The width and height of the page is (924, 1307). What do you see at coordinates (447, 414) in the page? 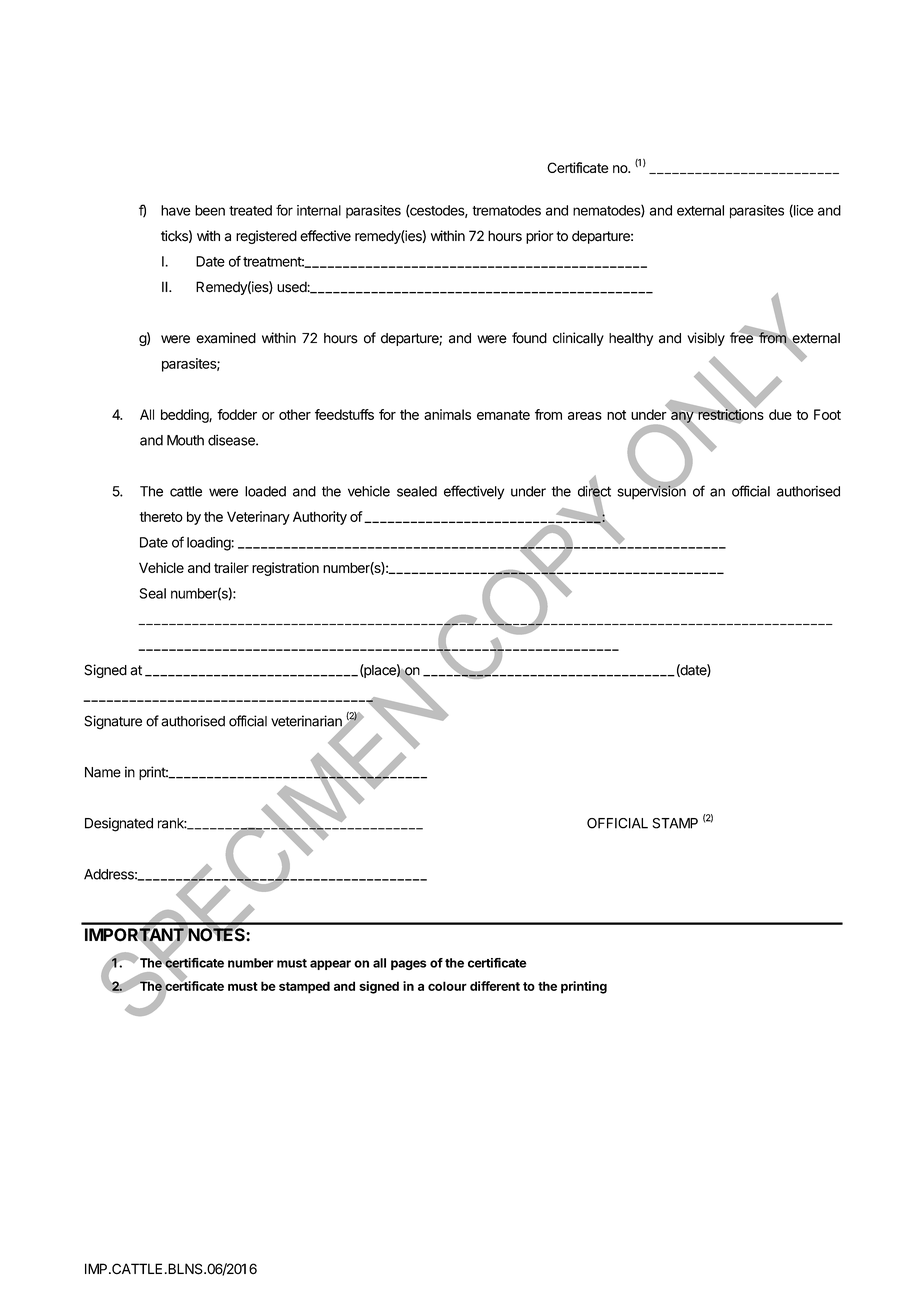
I see `animals` at bounding box center [447, 414].
